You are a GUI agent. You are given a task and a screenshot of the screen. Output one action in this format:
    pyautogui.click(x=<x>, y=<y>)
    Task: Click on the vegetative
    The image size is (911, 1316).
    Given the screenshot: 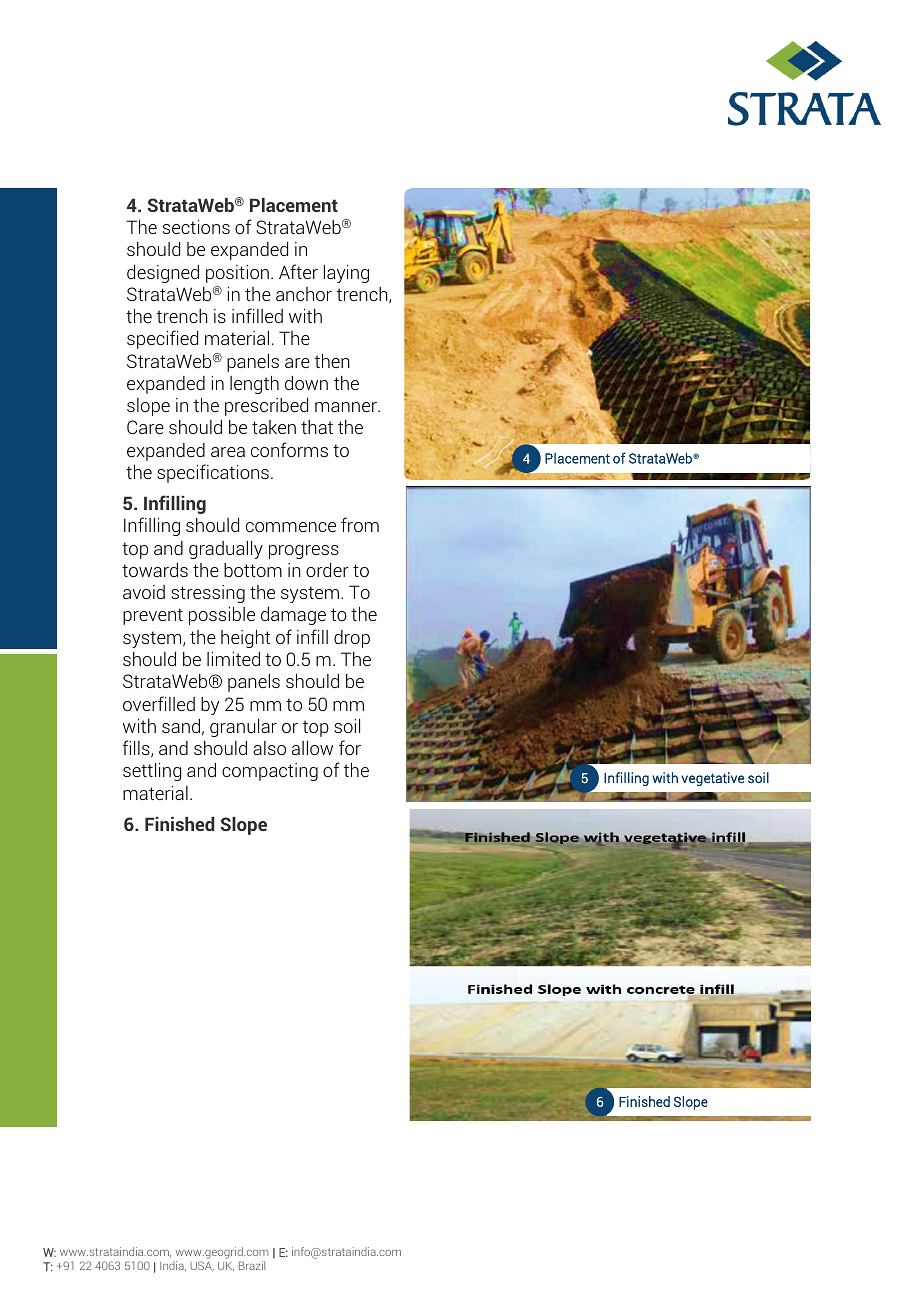 What is the action you would take?
    pyautogui.click(x=712, y=779)
